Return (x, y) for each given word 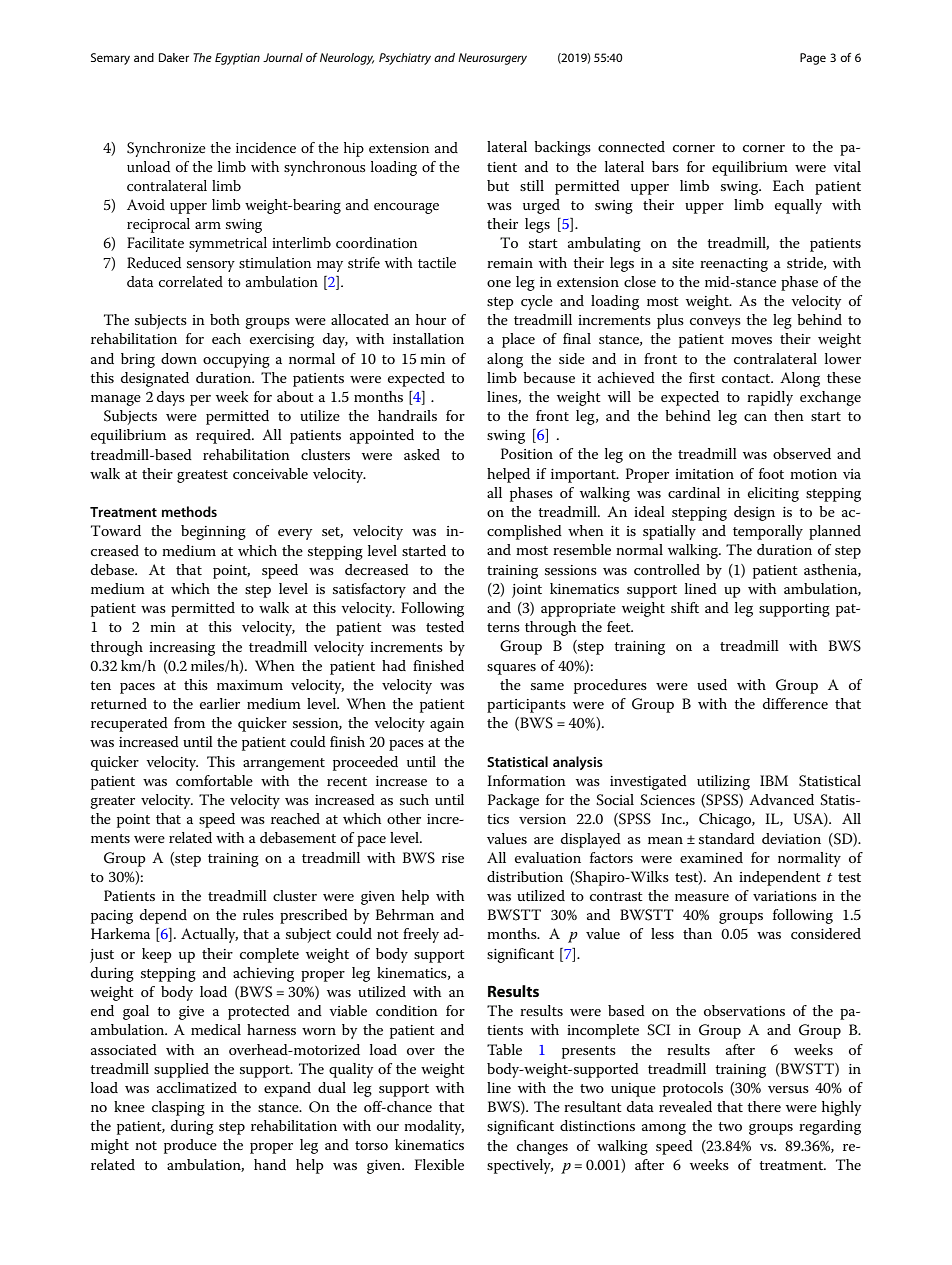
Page (813, 59)
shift (685, 607)
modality (434, 1127)
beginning (213, 532)
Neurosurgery (492, 59)
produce (190, 1146)
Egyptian (237, 59)
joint (527, 591)
